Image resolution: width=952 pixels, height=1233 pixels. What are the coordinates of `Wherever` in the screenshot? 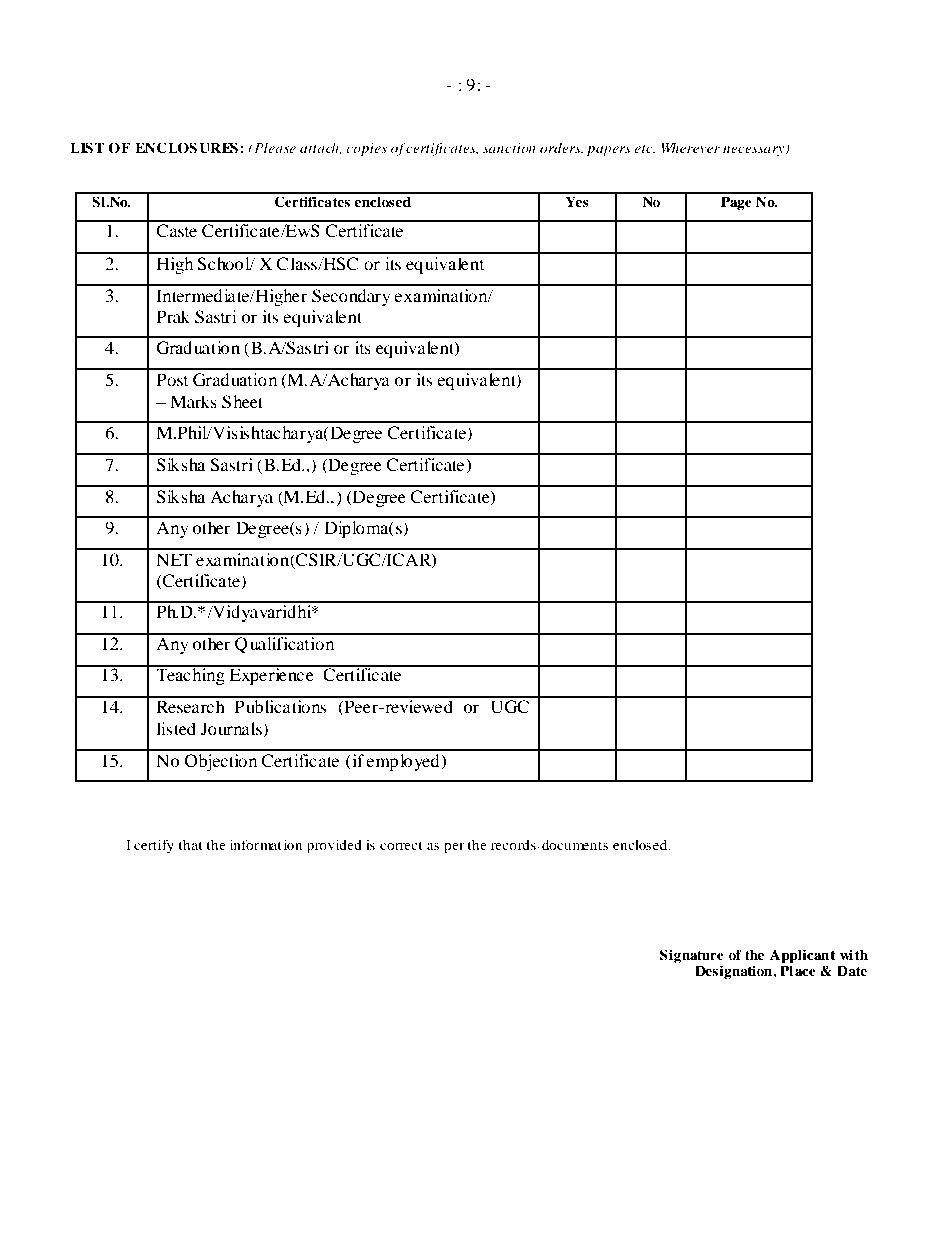 It's located at (690, 147).
